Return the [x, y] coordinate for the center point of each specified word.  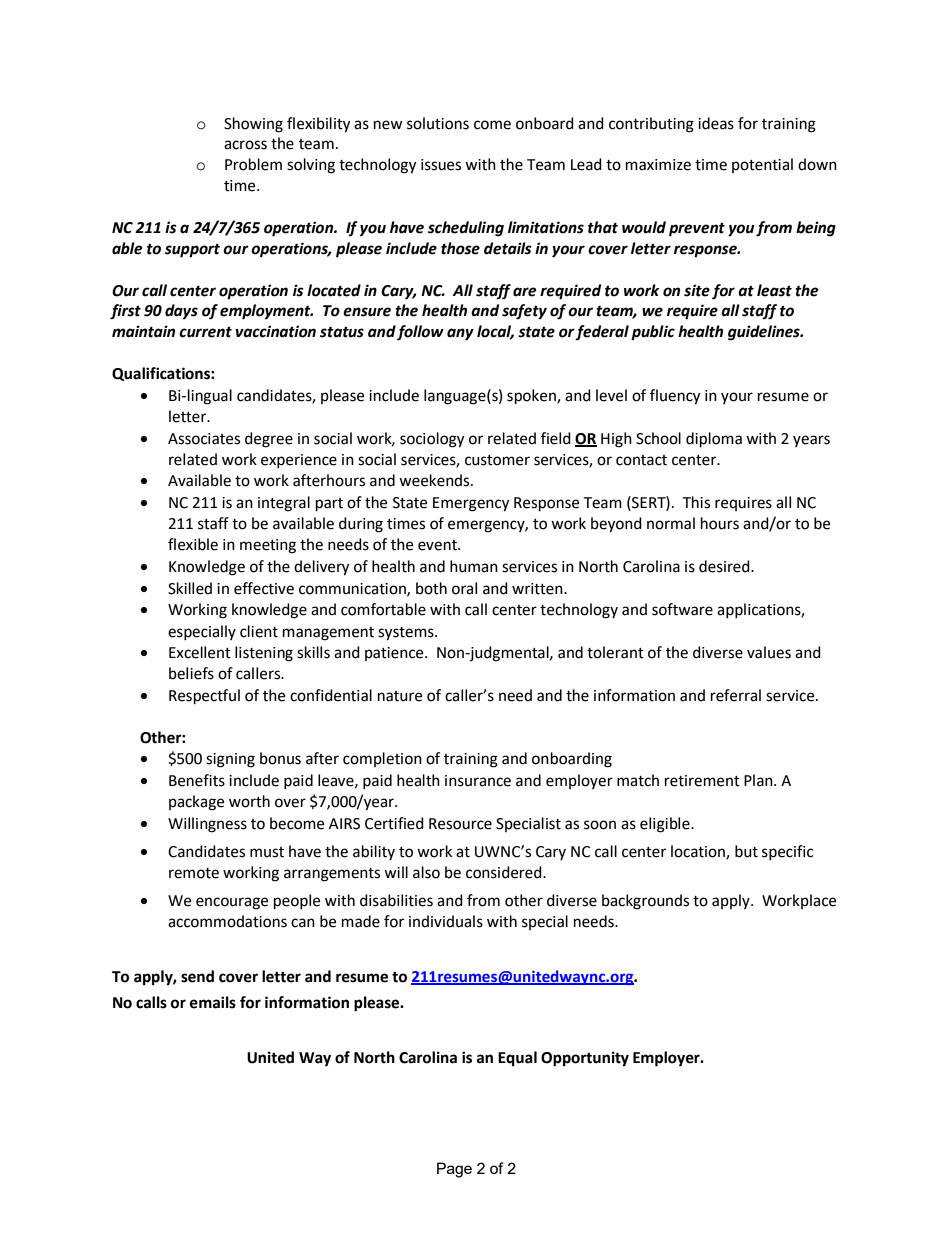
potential [762, 165]
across [245, 145]
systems [407, 634]
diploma [714, 440]
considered [505, 872]
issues [441, 165]
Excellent [200, 652]
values [769, 652]
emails [213, 1002]
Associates [204, 439]
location [699, 852]
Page [454, 1170]
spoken [532, 397]
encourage [232, 903]
